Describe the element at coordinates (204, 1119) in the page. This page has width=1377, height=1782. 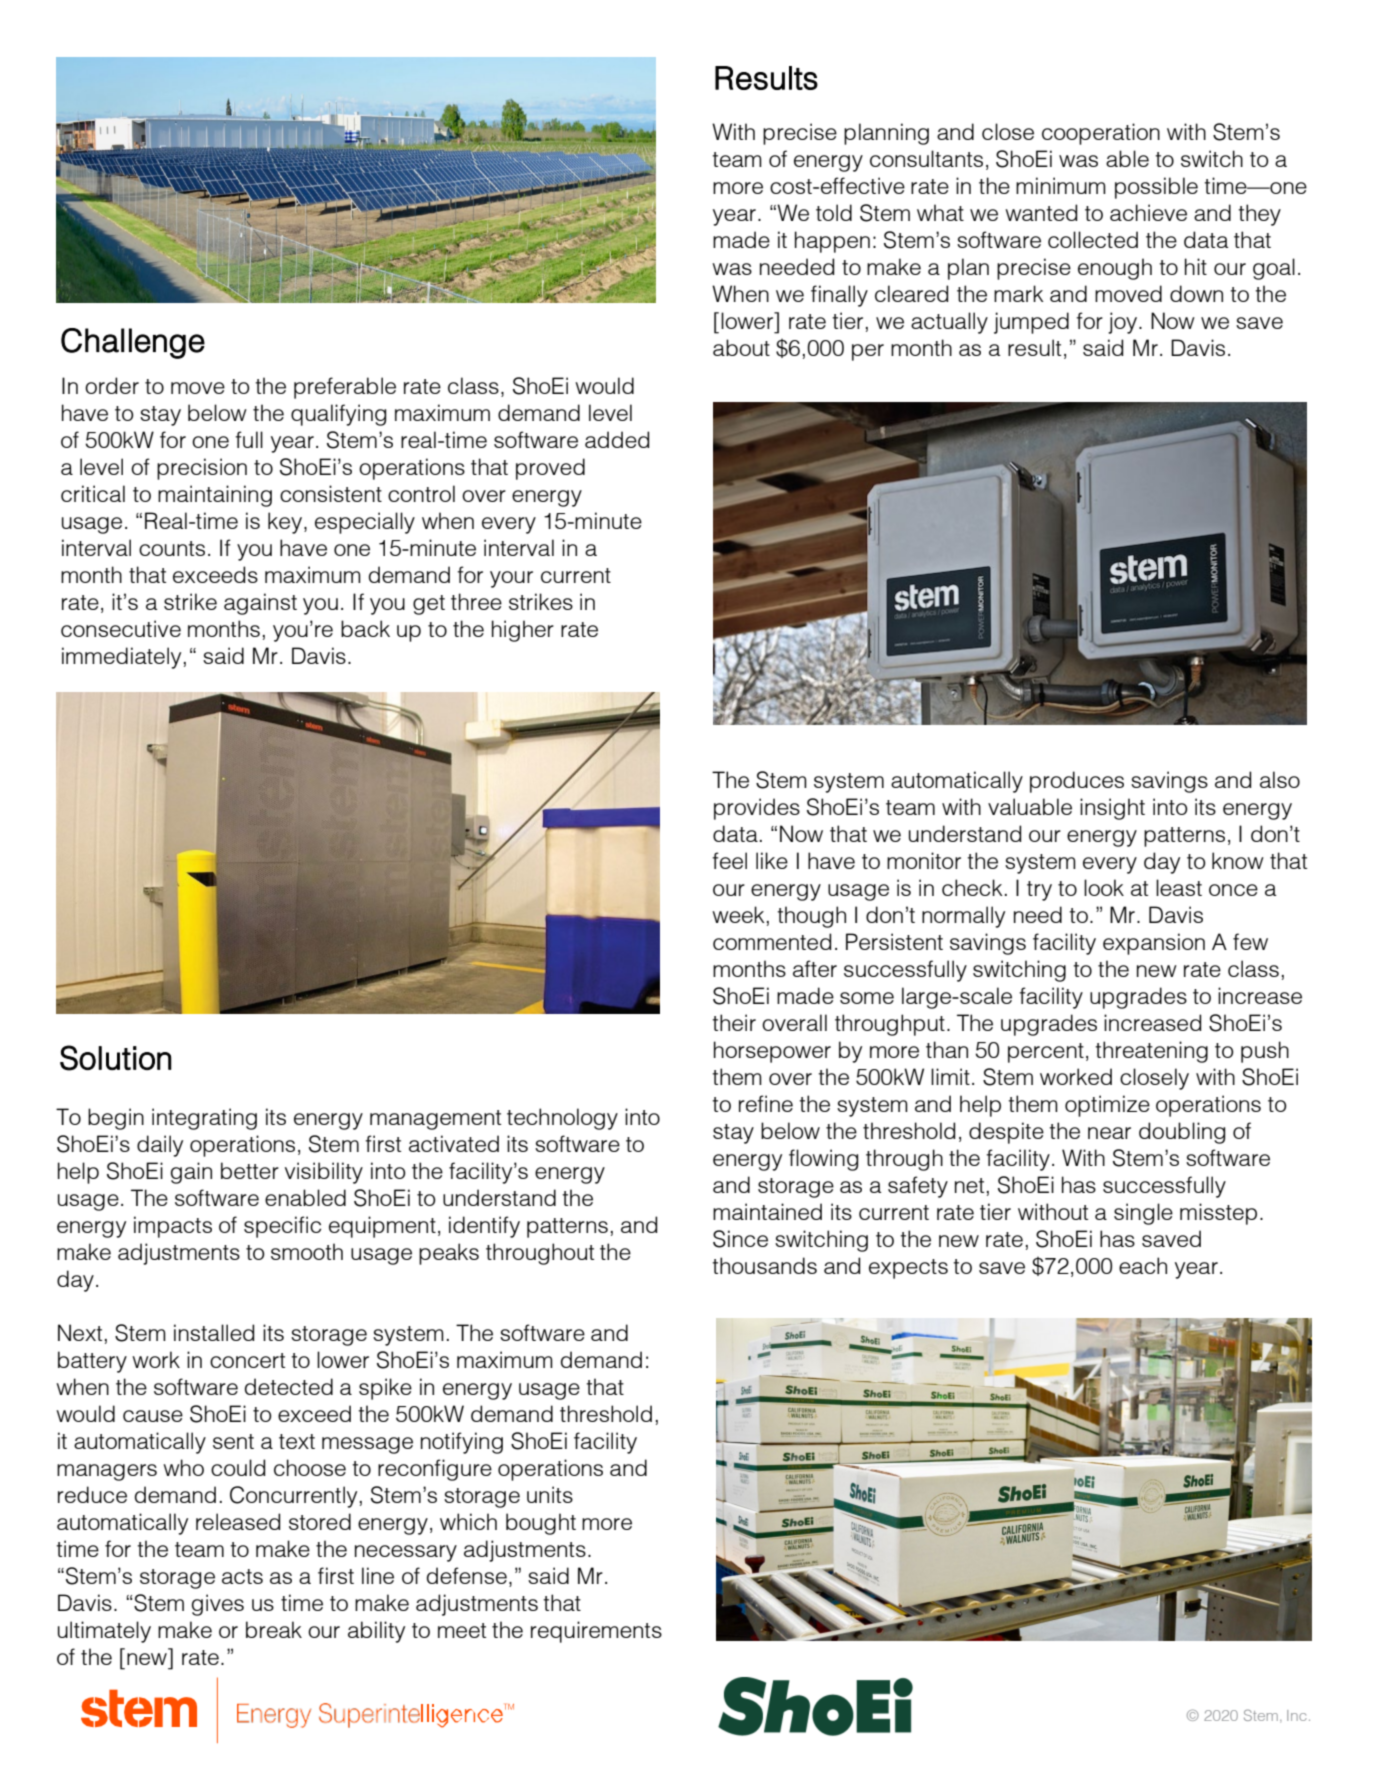
I see `integrating` at that location.
